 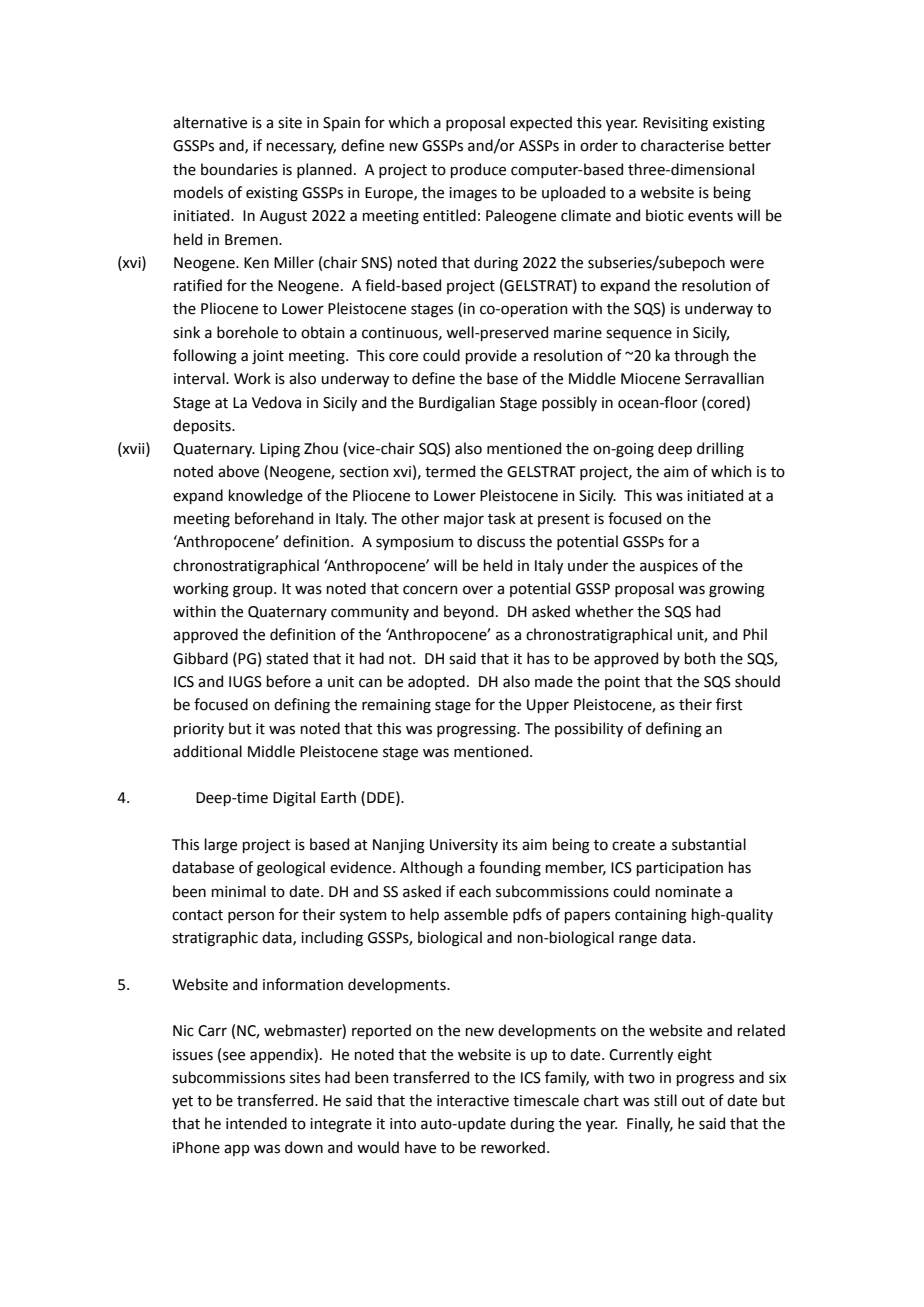 What do you see at coordinates (473, 1101) in the screenshot?
I see `interactive` at bounding box center [473, 1101].
